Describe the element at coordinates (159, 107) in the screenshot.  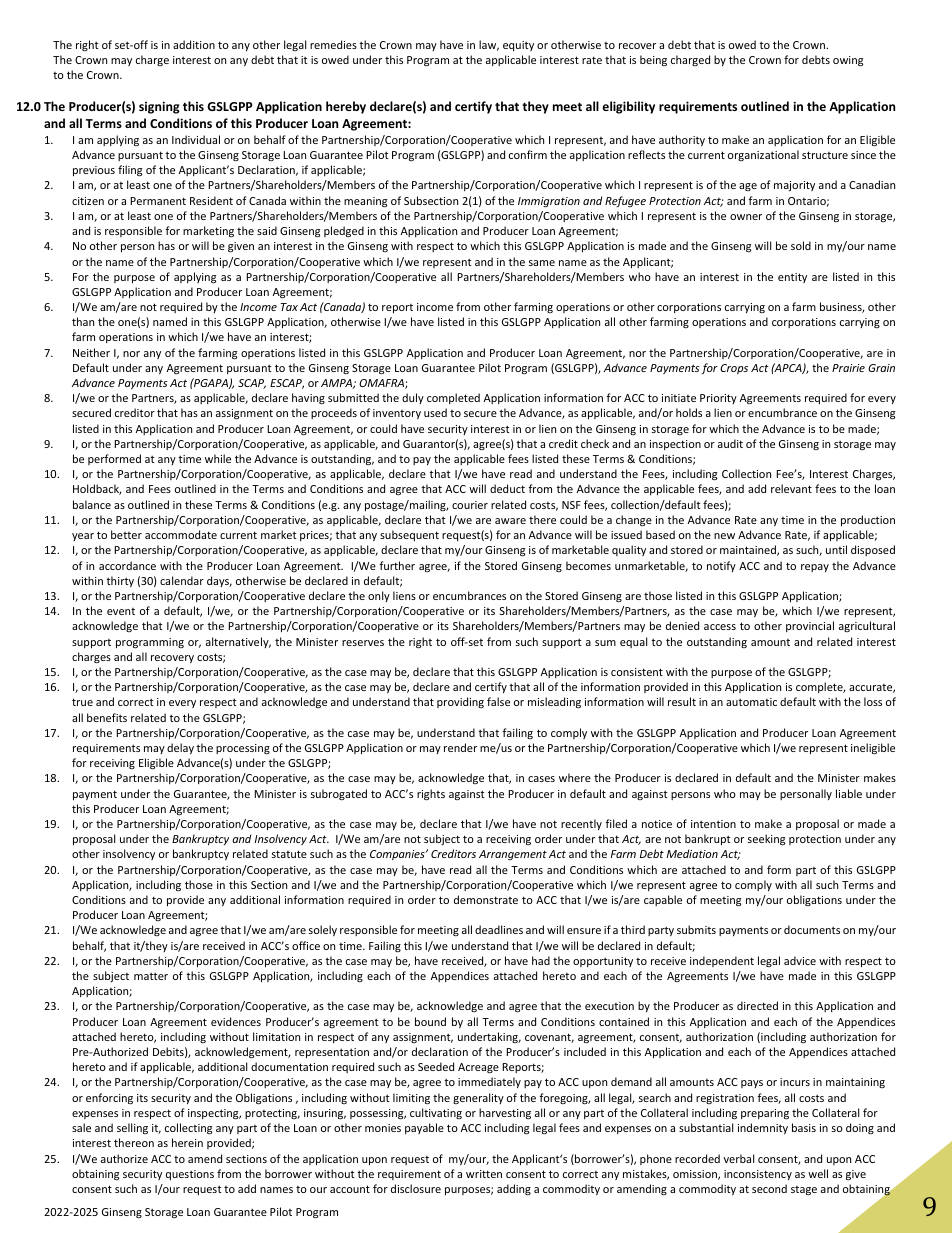
I see `signing` at that location.
